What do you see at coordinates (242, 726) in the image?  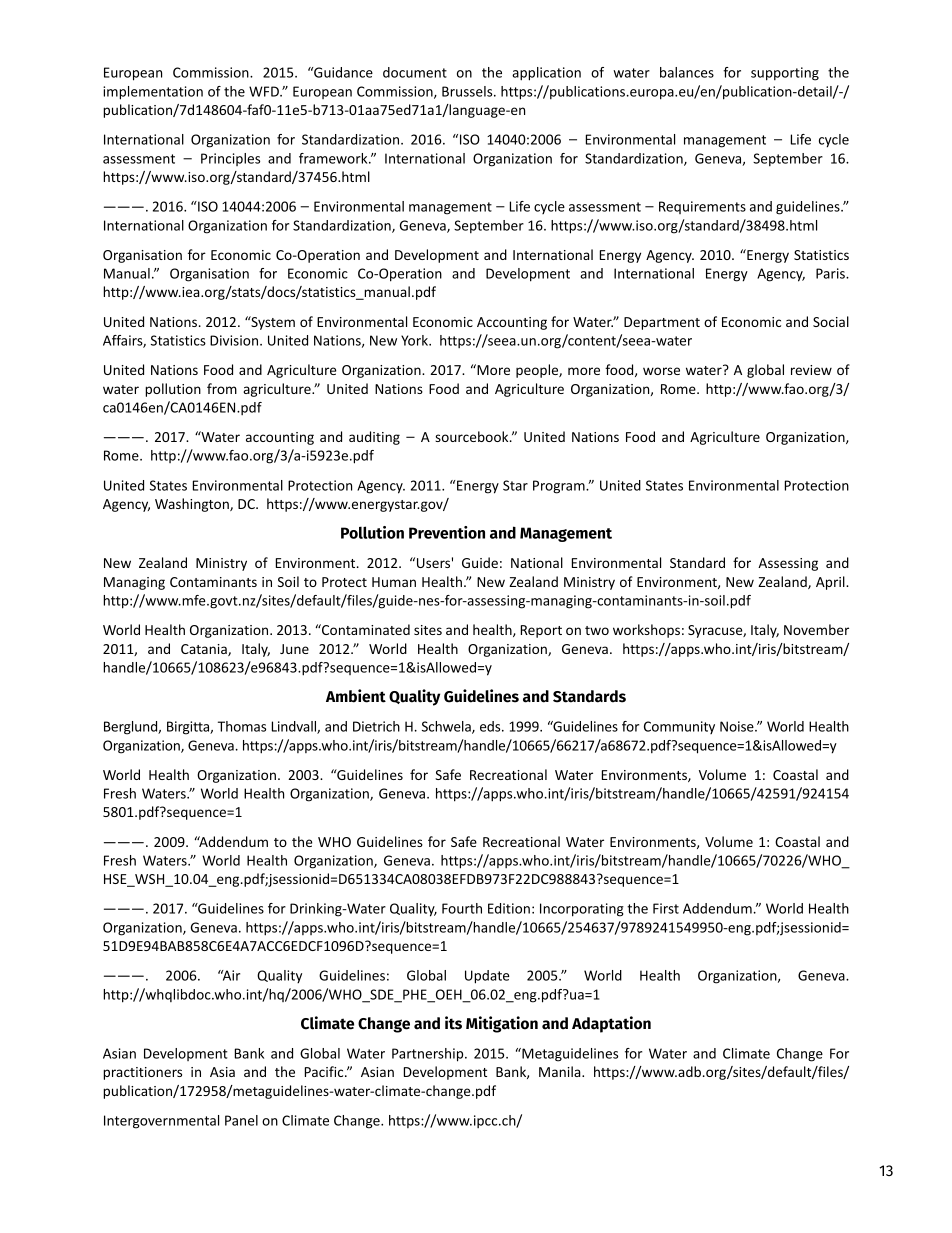 I see `Thomas` at bounding box center [242, 726].
